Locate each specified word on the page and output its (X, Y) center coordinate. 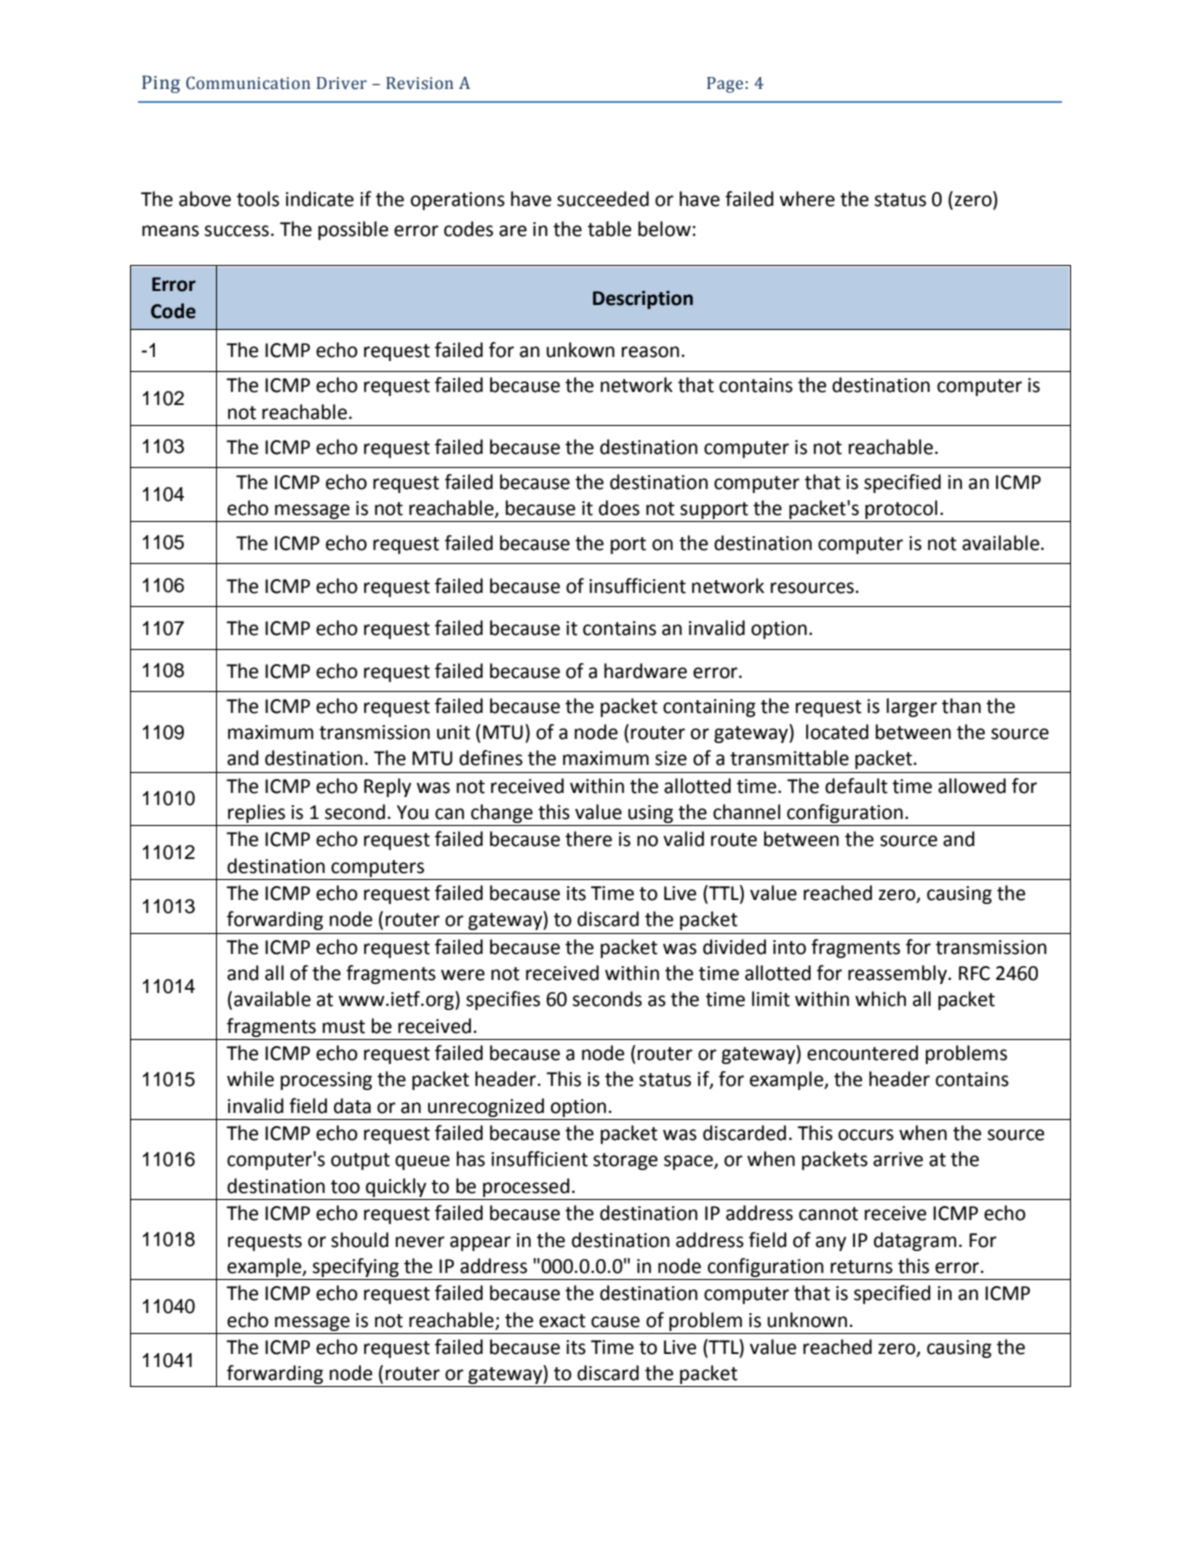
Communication (248, 83)
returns (862, 1267)
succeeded (603, 199)
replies (256, 813)
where (807, 199)
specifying (355, 1267)
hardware (645, 671)
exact (562, 1321)
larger (912, 707)
